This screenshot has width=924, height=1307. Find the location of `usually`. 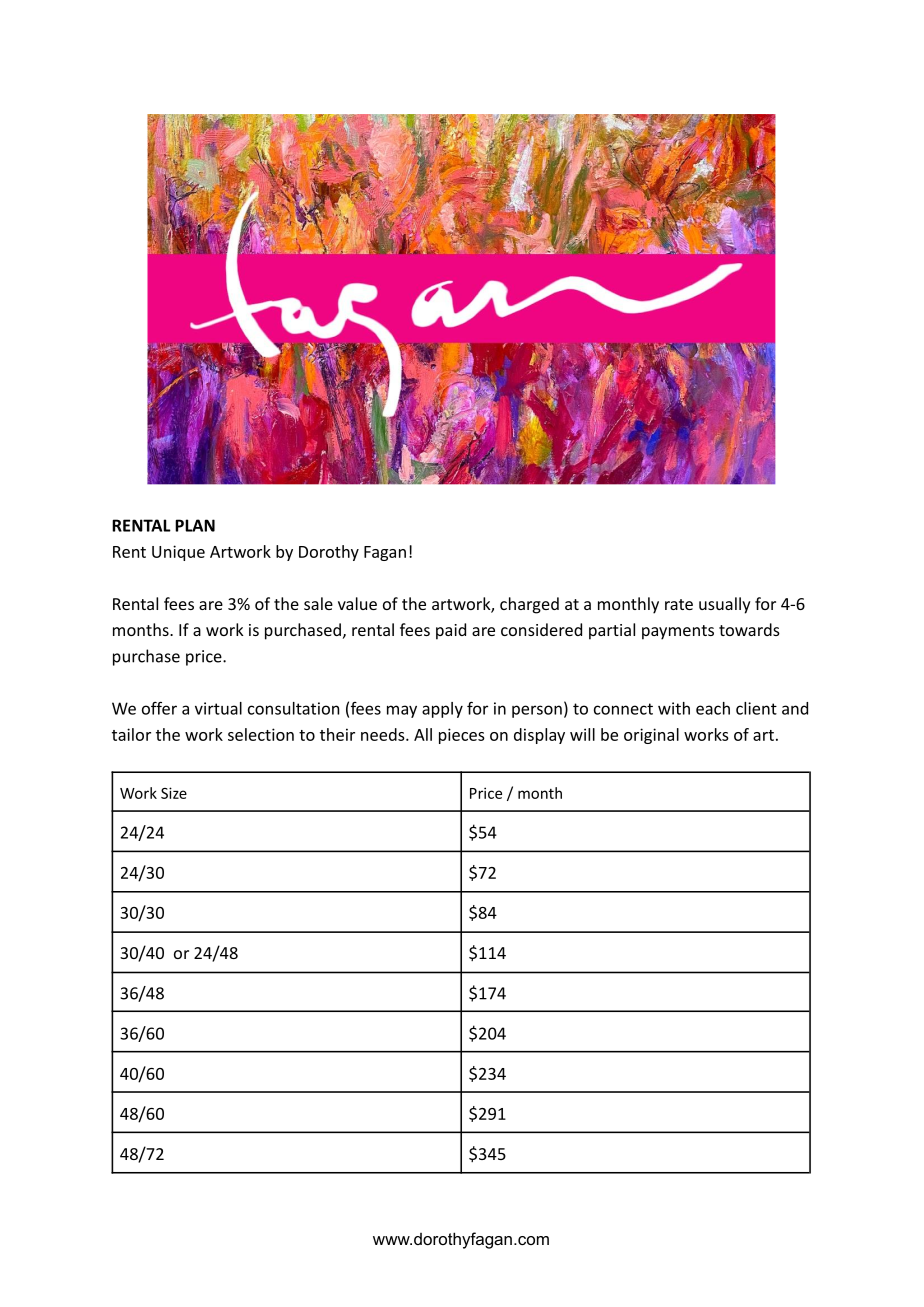

usually is located at coordinates (725, 605).
